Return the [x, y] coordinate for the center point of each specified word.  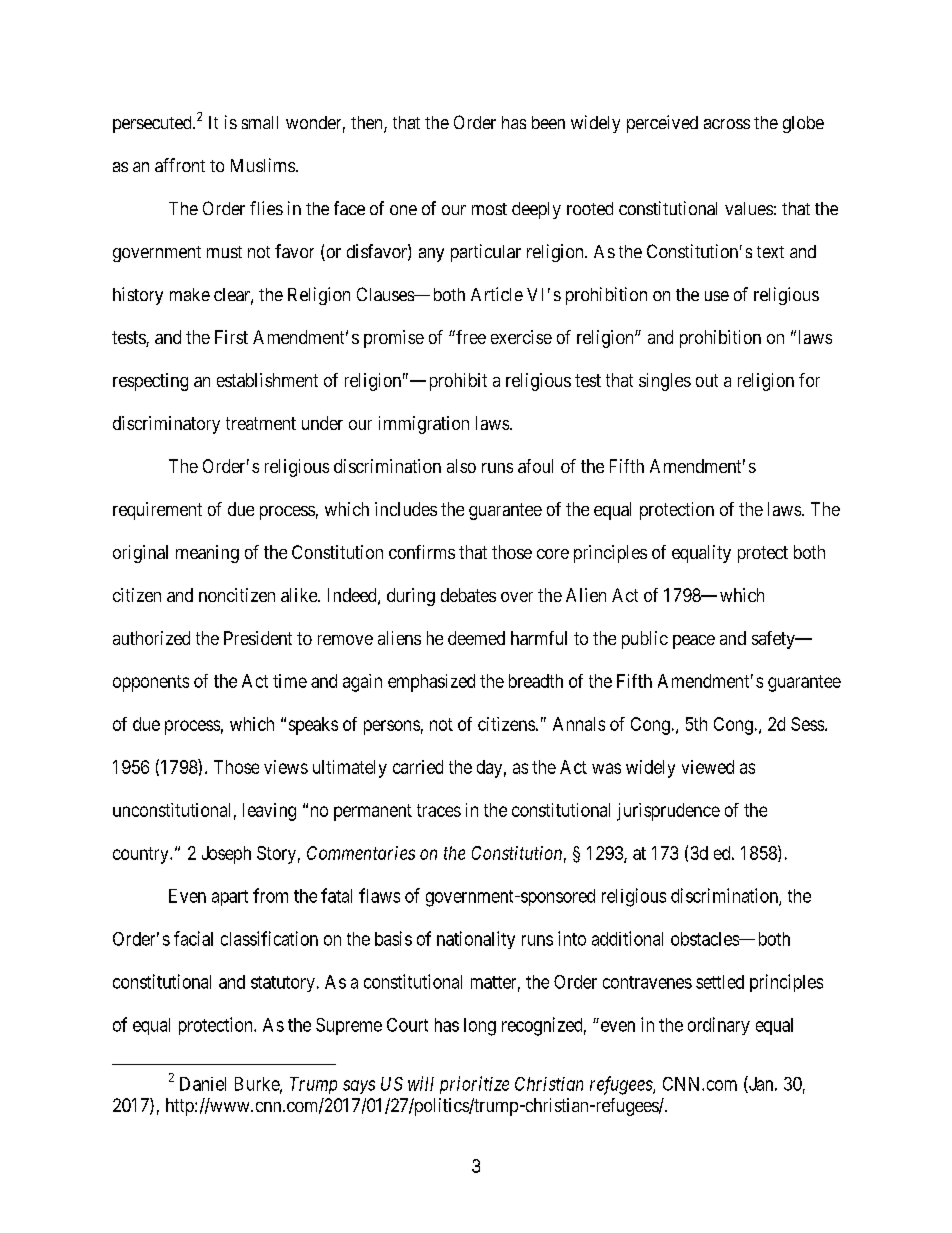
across [727, 124]
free [470, 337]
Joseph [226, 855]
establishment [267, 380]
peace [694, 642]
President [258, 638]
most [489, 209]
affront [180, 165]
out [707, 380]
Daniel [203, 1084]
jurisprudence [668, 812]
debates [468, 595]
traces [439, 810]
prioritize [474, 1085]
